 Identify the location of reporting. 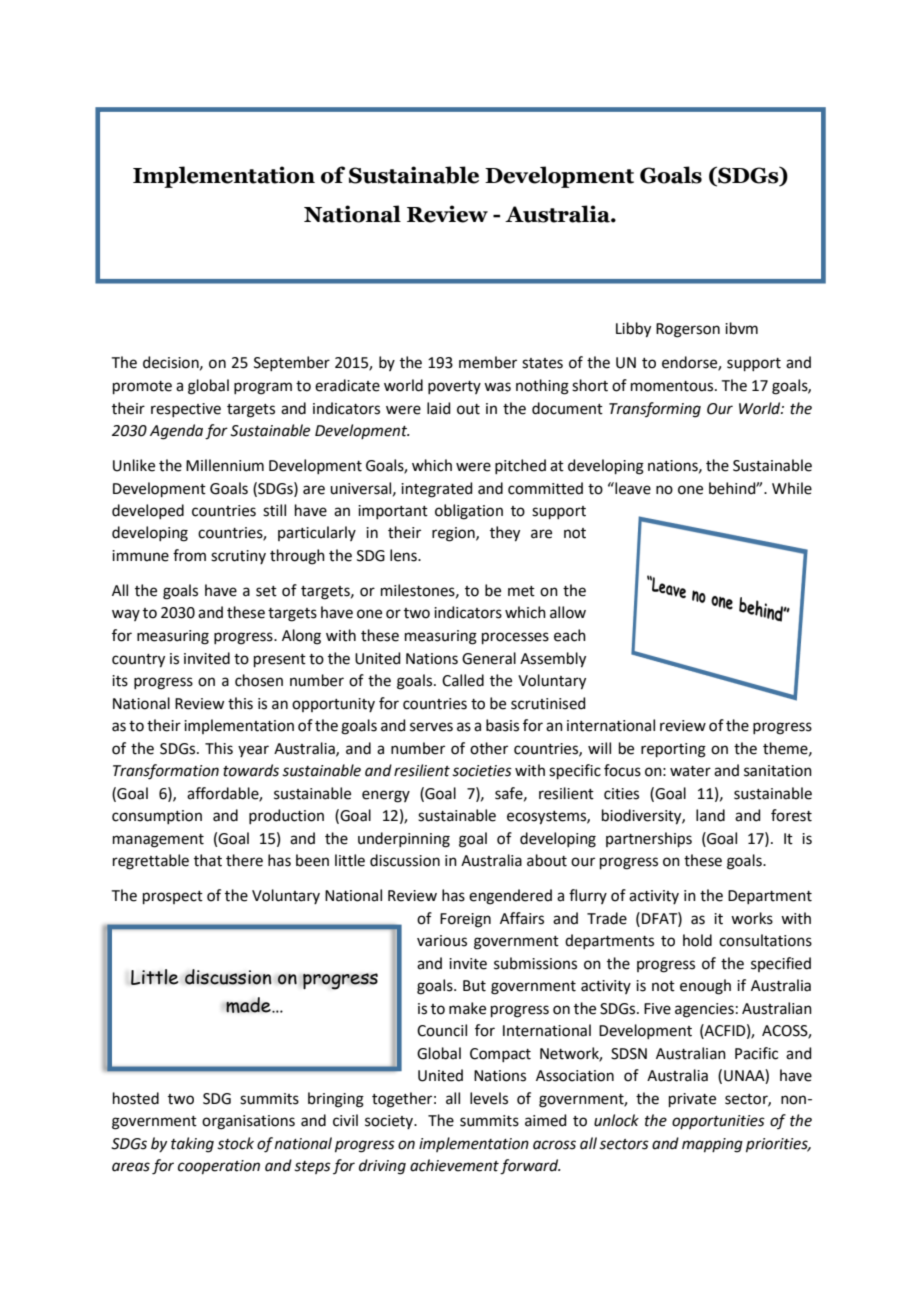
(673, 750).
